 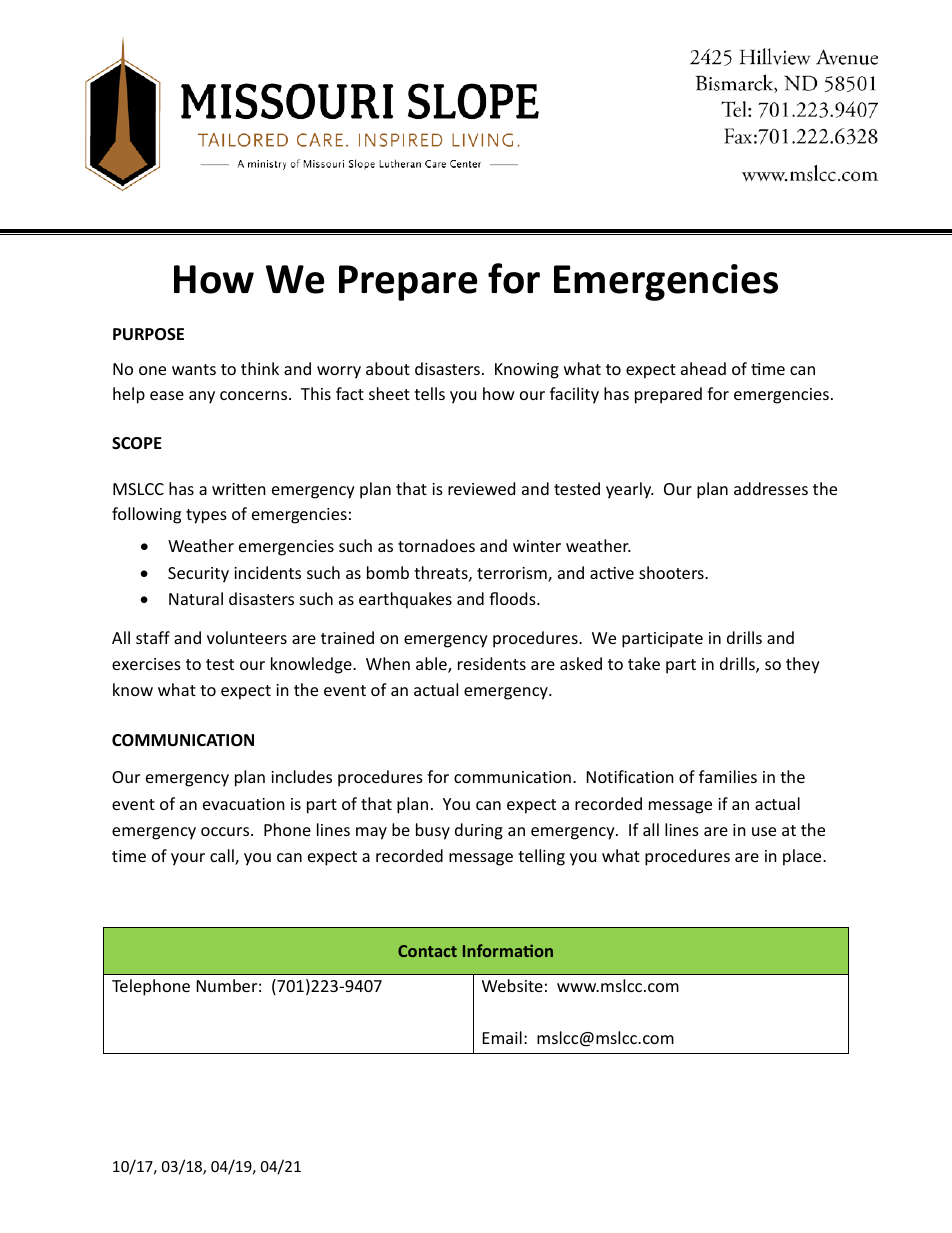 What do you see at coordinates (427, 951) in the document?
I see `Contact` at bounding box center [427, 951].
